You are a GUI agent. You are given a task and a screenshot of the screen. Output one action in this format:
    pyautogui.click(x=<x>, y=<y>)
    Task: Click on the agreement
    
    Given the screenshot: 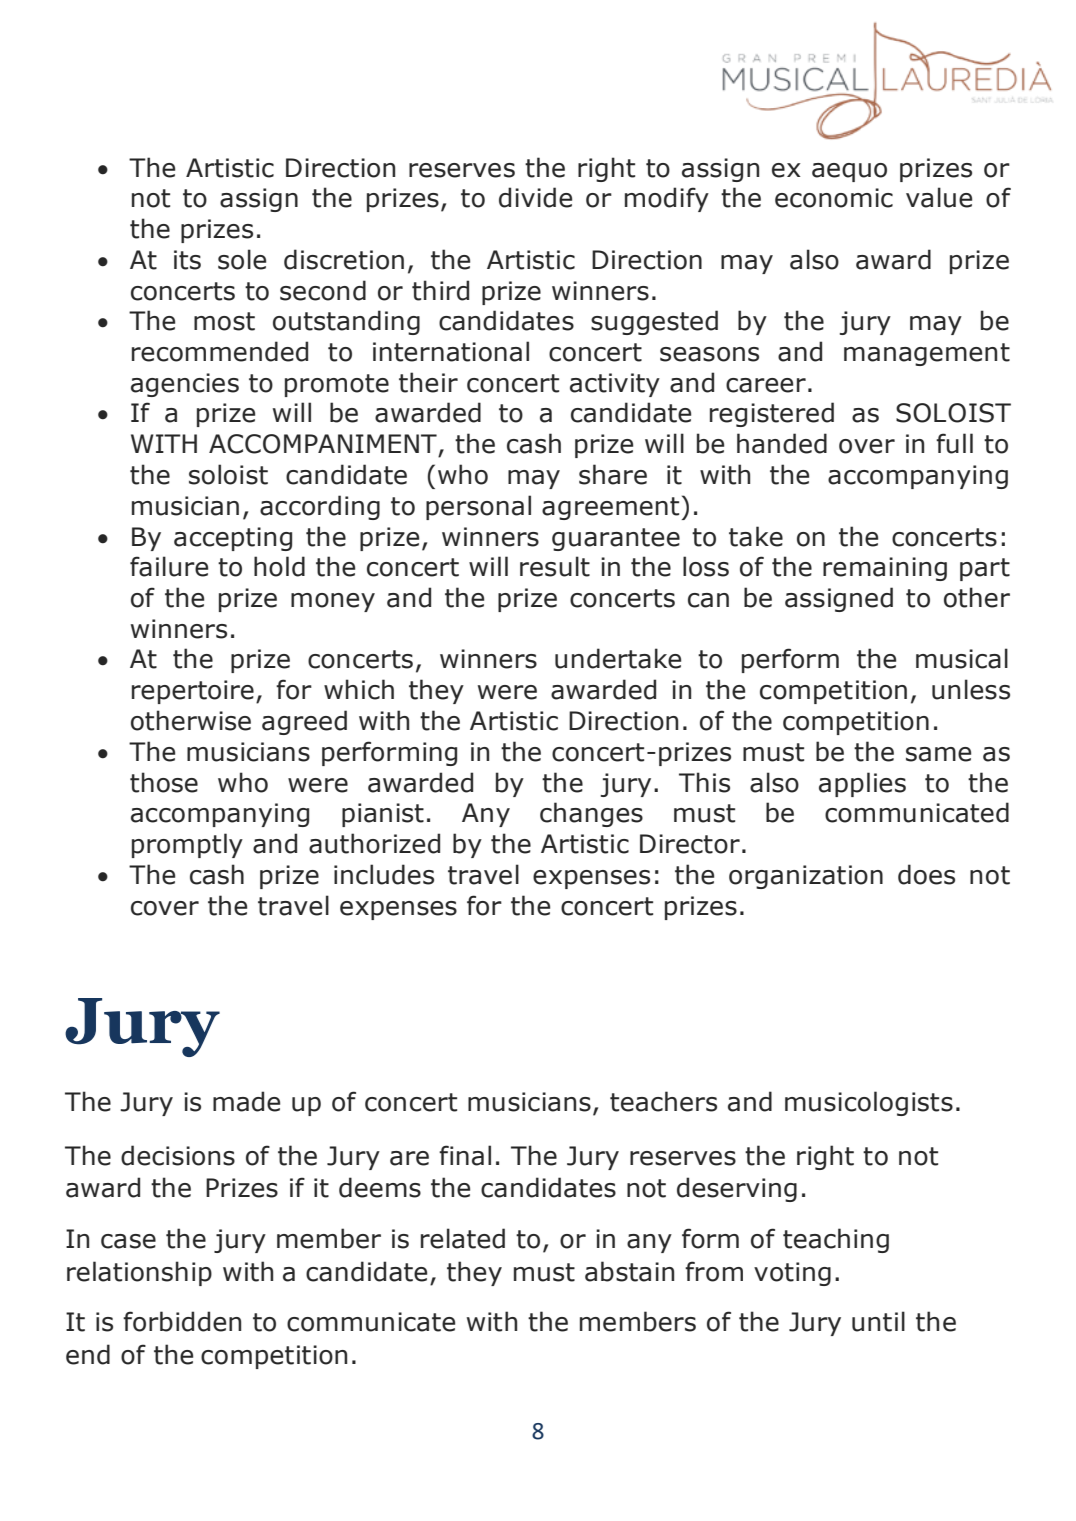 What is the action you would take?
    pyautogui.click(x=610, y=508)
